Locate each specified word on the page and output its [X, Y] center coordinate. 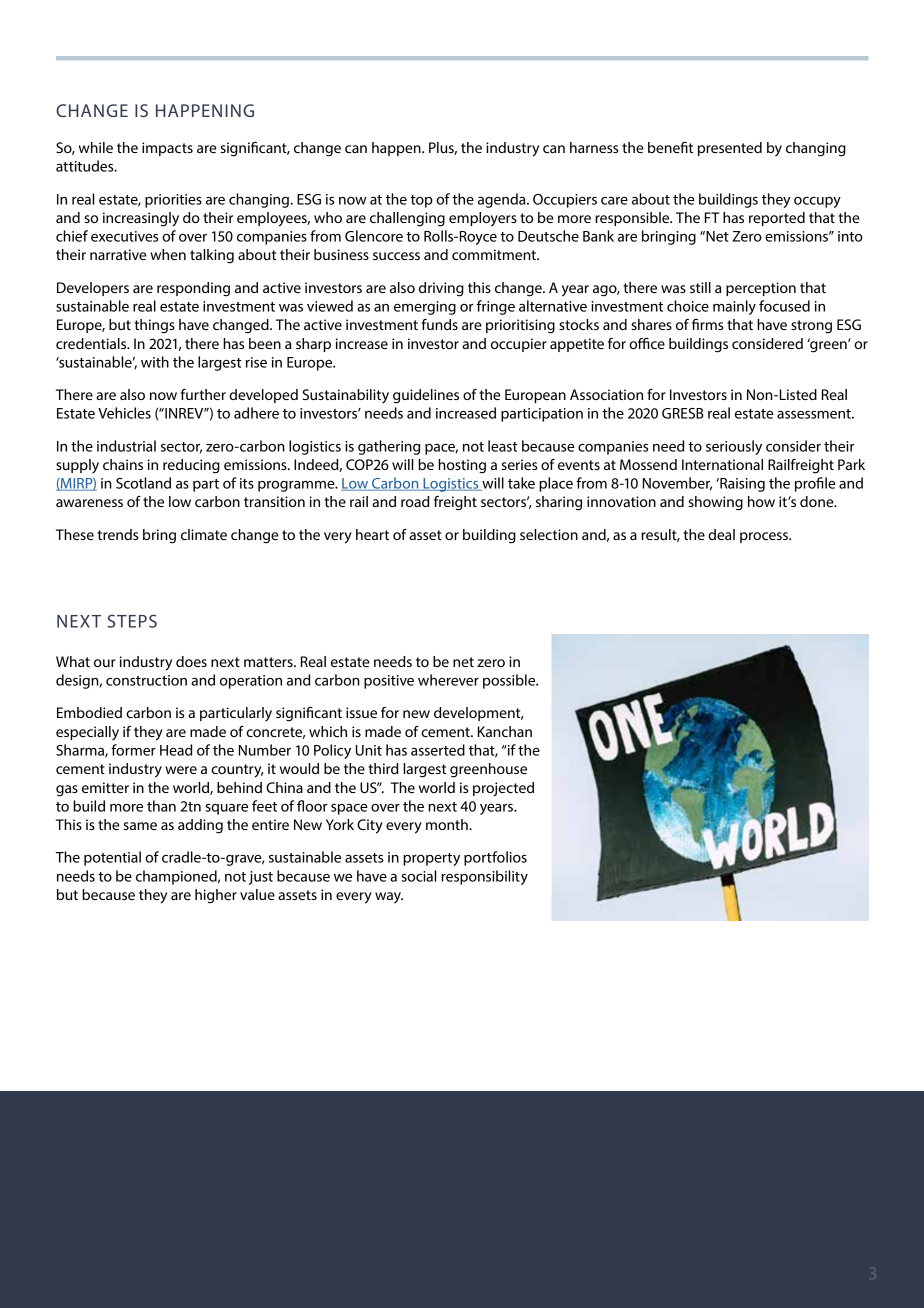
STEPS [132, 621]
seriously [734, 447]
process [765, 537]
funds [440, 324]
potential [112, 858]
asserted [438, 750]
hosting [462, 466]
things [154, 326]
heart [372, 534]
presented [730, 149]
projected [503, 789]
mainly [734, 307]
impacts [167, 149]
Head [176, 750]
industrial [126, 446]
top [421, 201]
